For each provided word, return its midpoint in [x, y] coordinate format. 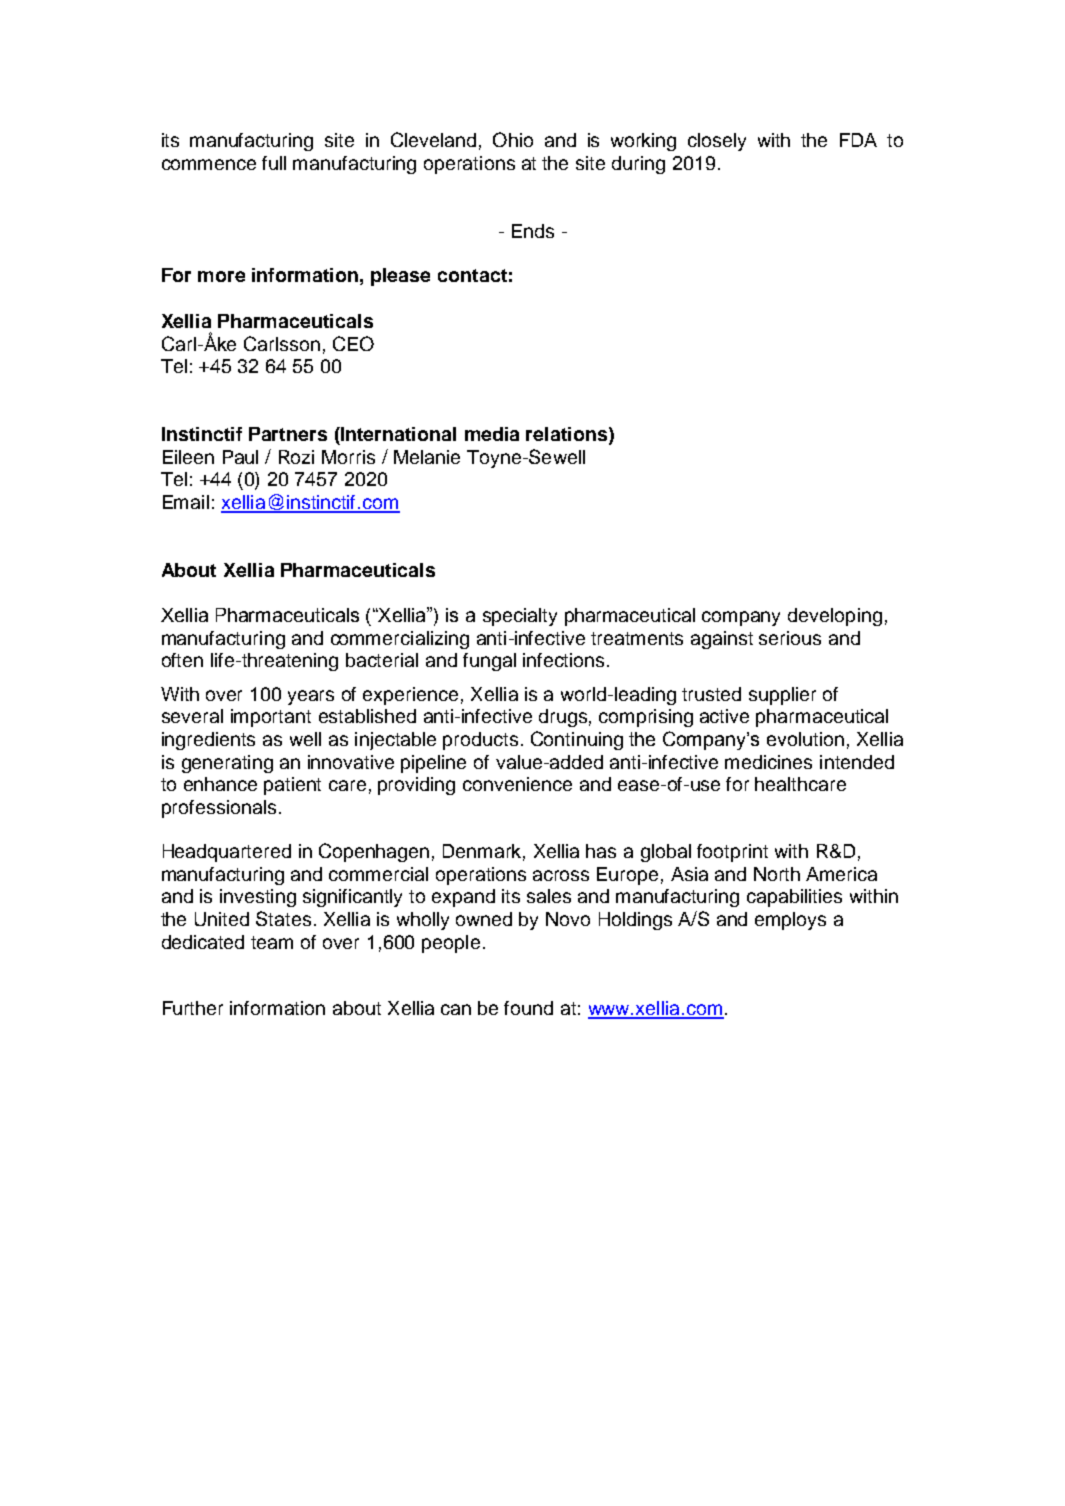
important [271, 718]
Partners [288, 434]
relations [568, 435]
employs [790, 921]
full [274, 163]
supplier [782, 696]
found [528, 1008]
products [480, 741]
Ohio [513, 139]
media [492, 434]
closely [717, 142]
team [272, 942]
